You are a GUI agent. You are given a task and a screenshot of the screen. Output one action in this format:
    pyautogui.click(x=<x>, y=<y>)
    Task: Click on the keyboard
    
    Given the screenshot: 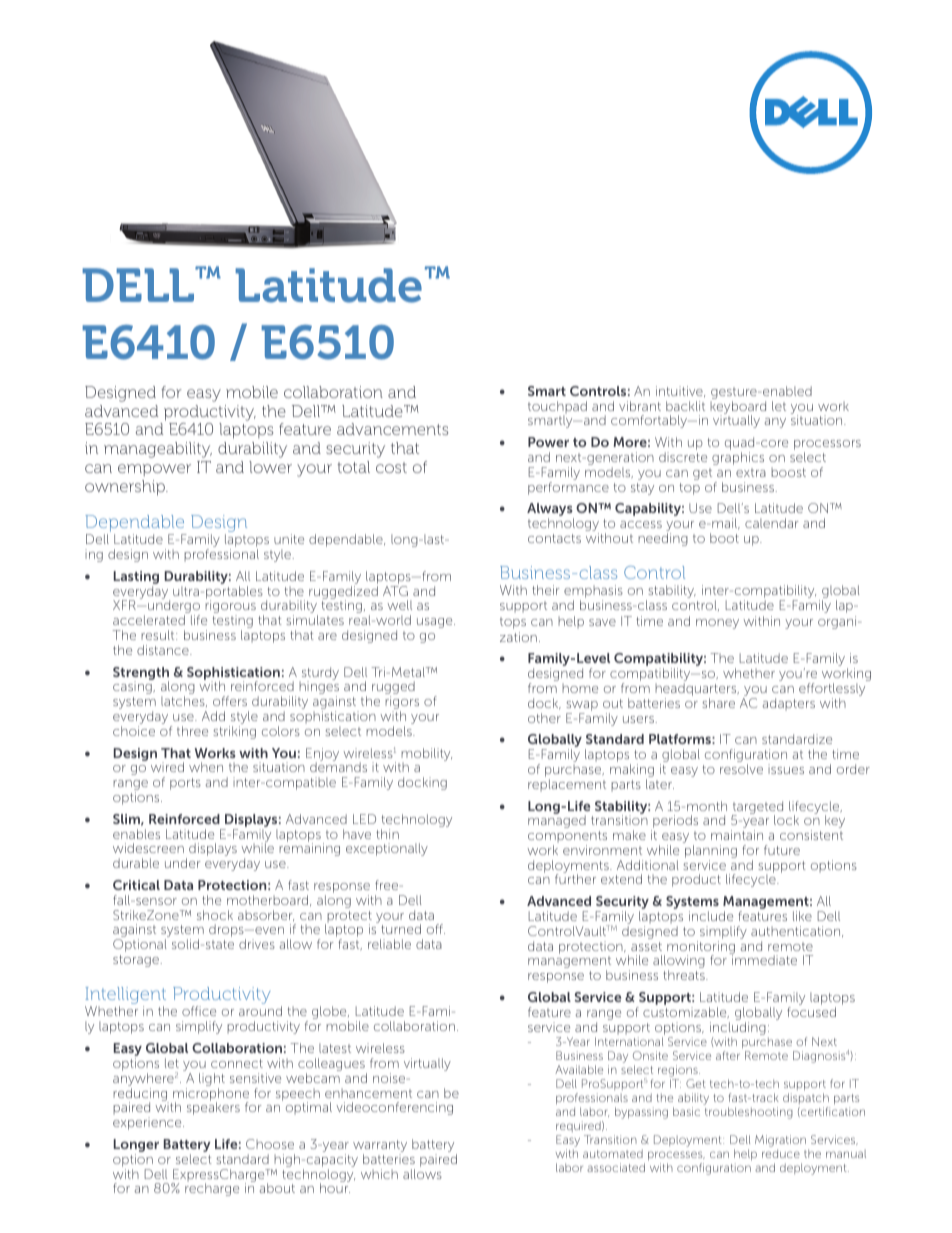 What is the action you would take?
    pyautogui.click(x=738, y=408)
